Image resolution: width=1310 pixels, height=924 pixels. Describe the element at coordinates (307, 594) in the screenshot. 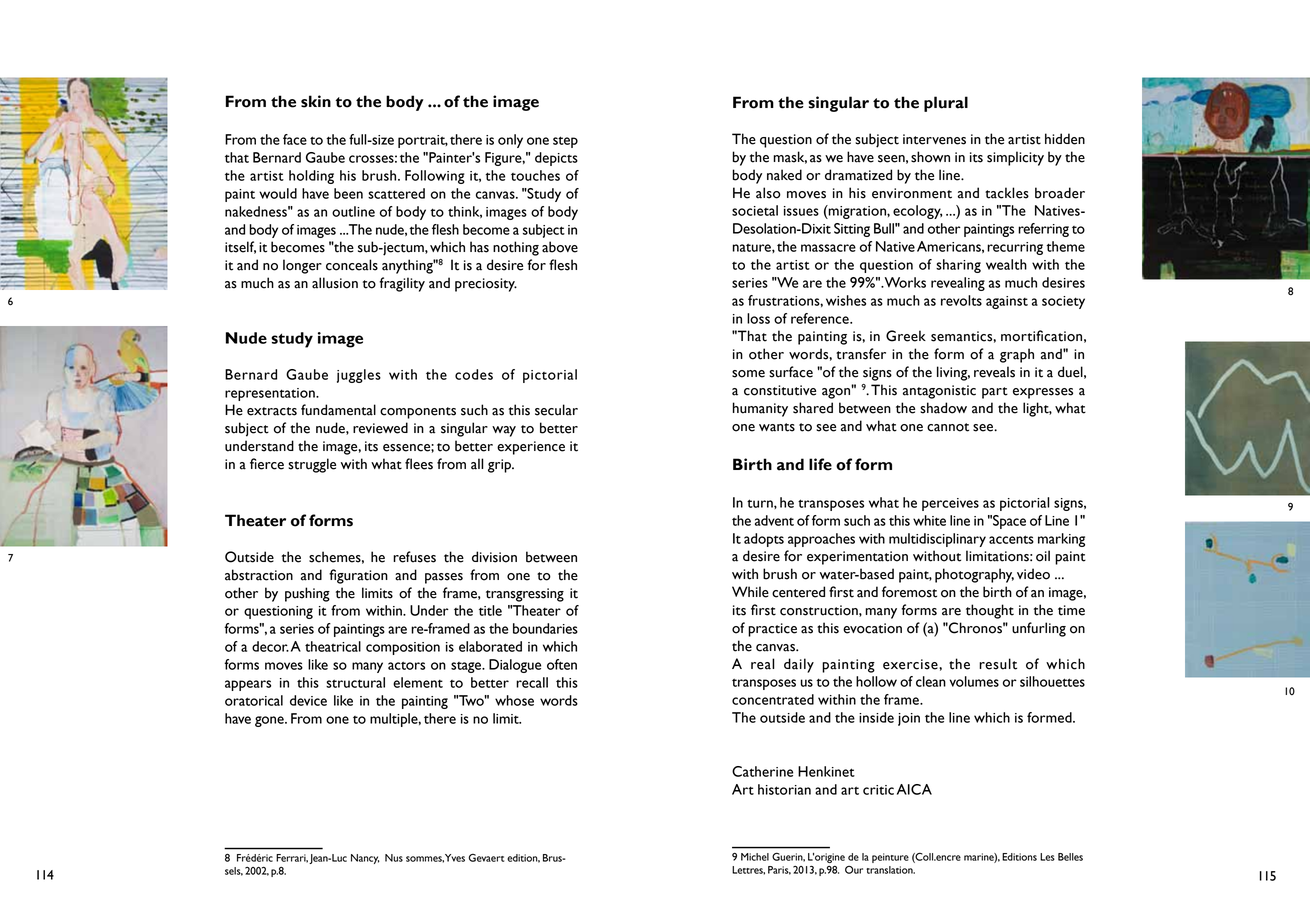

I see `pushing` at that location.
